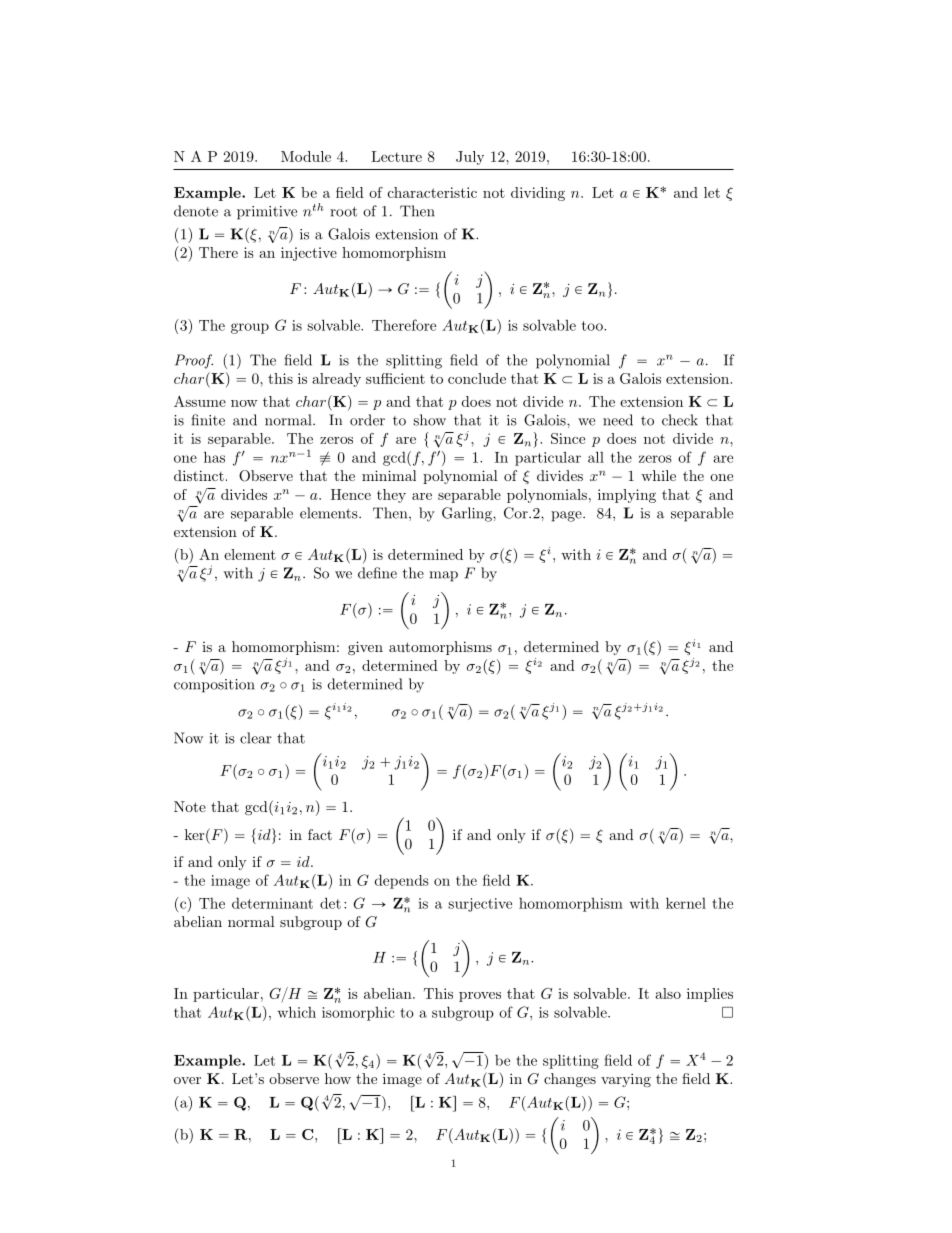 Image resolution: width=952 pixels, height=1233 pixels. I want to click on dividing, so click(538, 194).
